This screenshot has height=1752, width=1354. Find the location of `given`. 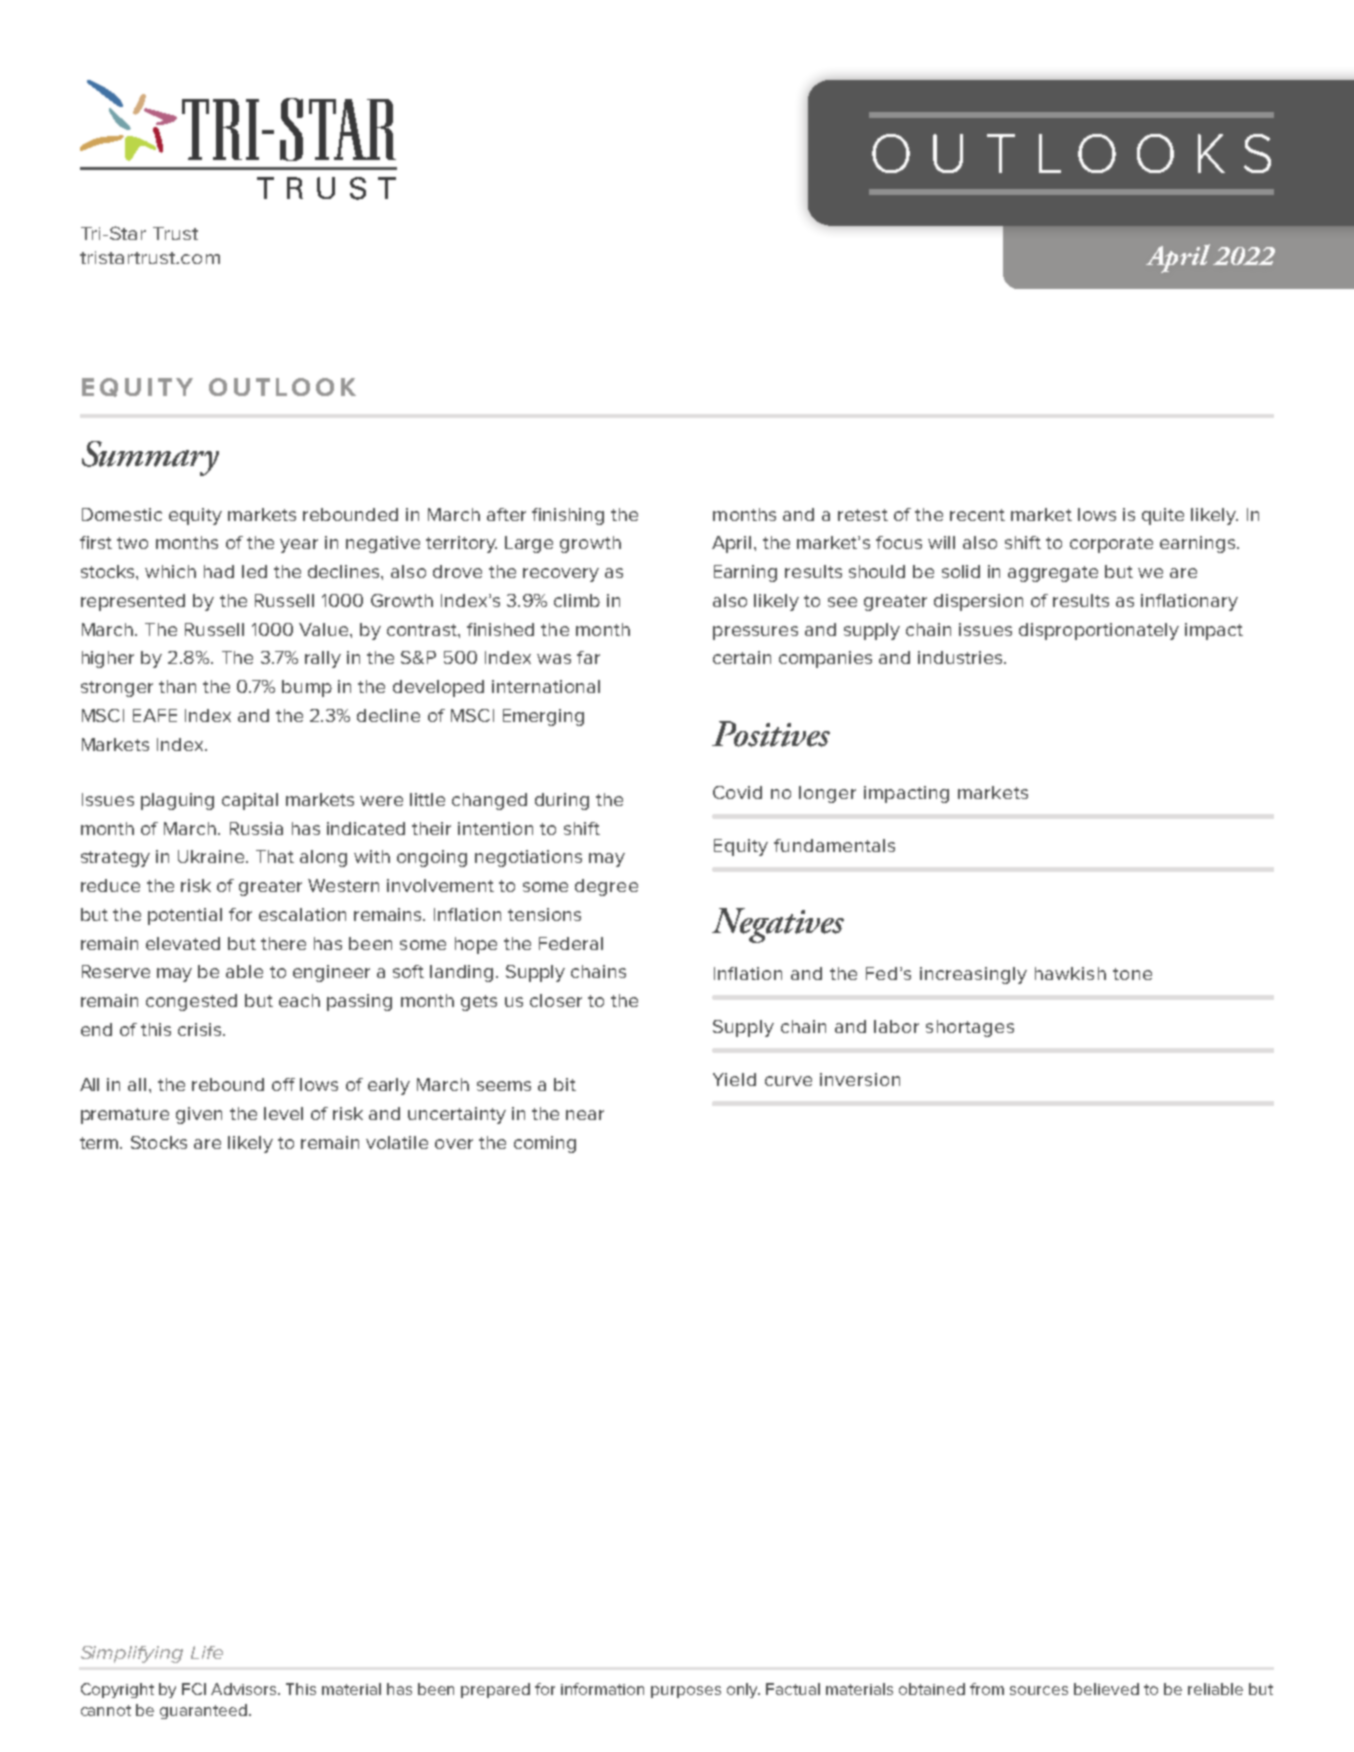

given is located at coordinates (199, 1115).
